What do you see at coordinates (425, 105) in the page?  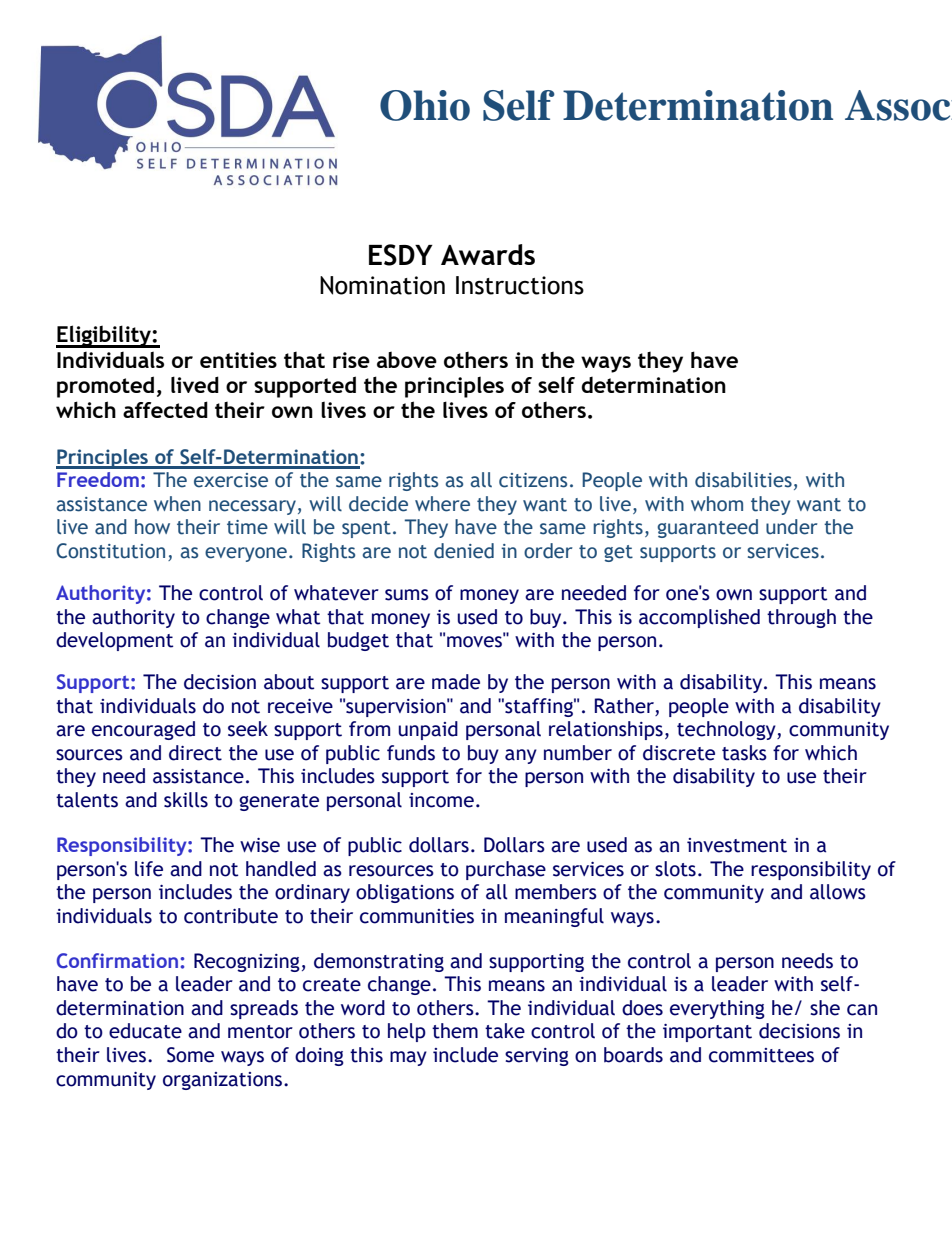 I see `Ohio` at bounding box center [425, 105].
